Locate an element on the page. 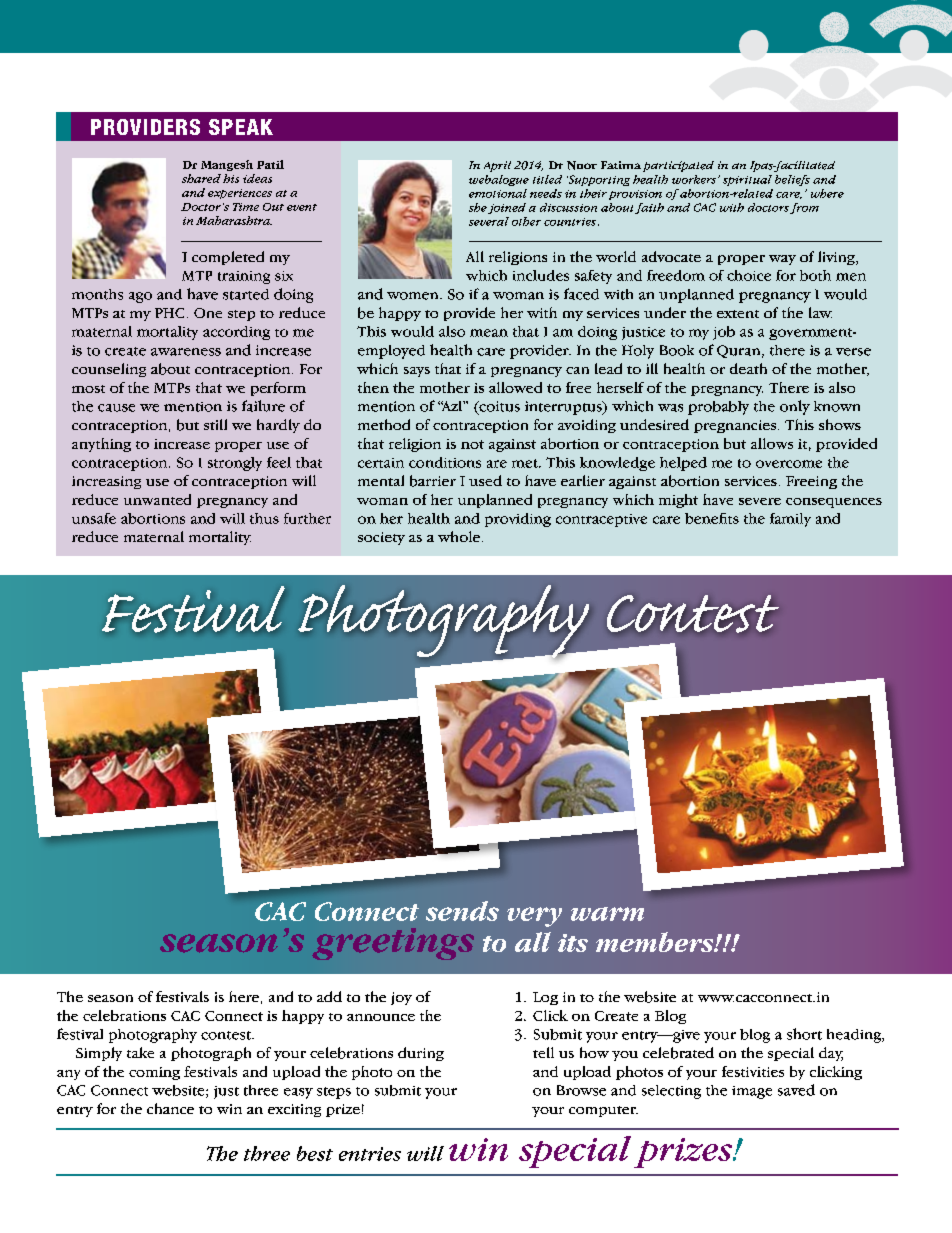 This page has width=952, height=1233. shared is located at coordinates (201, 178).
